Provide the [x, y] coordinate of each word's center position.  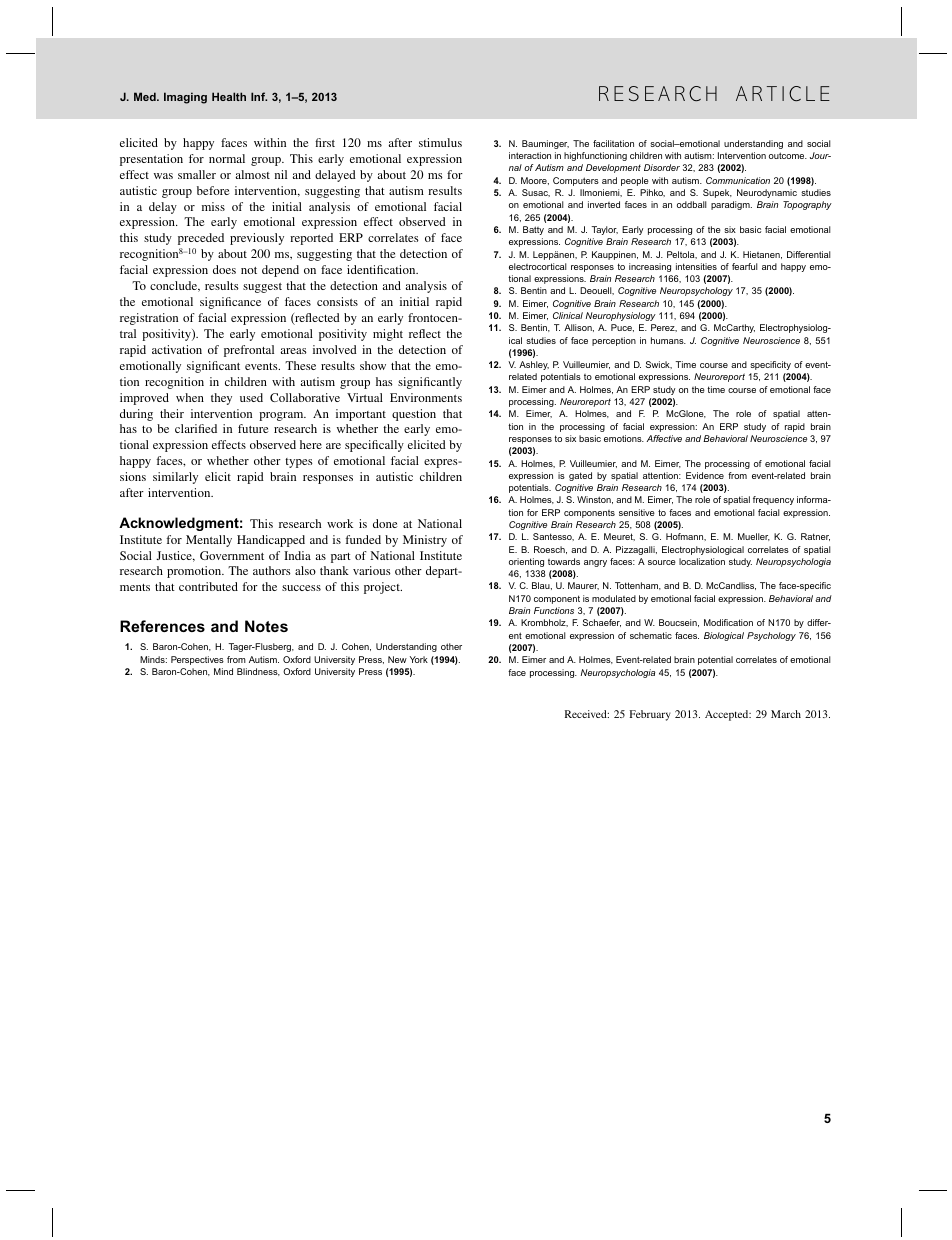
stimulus [440, 142]
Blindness [258, 672]
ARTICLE [783, 93]
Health [229, 96]
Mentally [209, 541]
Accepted [728, 715]
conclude [175, 286]
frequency [773, 500]
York [419, 659]
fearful [745, 266]
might [388, 335]
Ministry [425, 541]
